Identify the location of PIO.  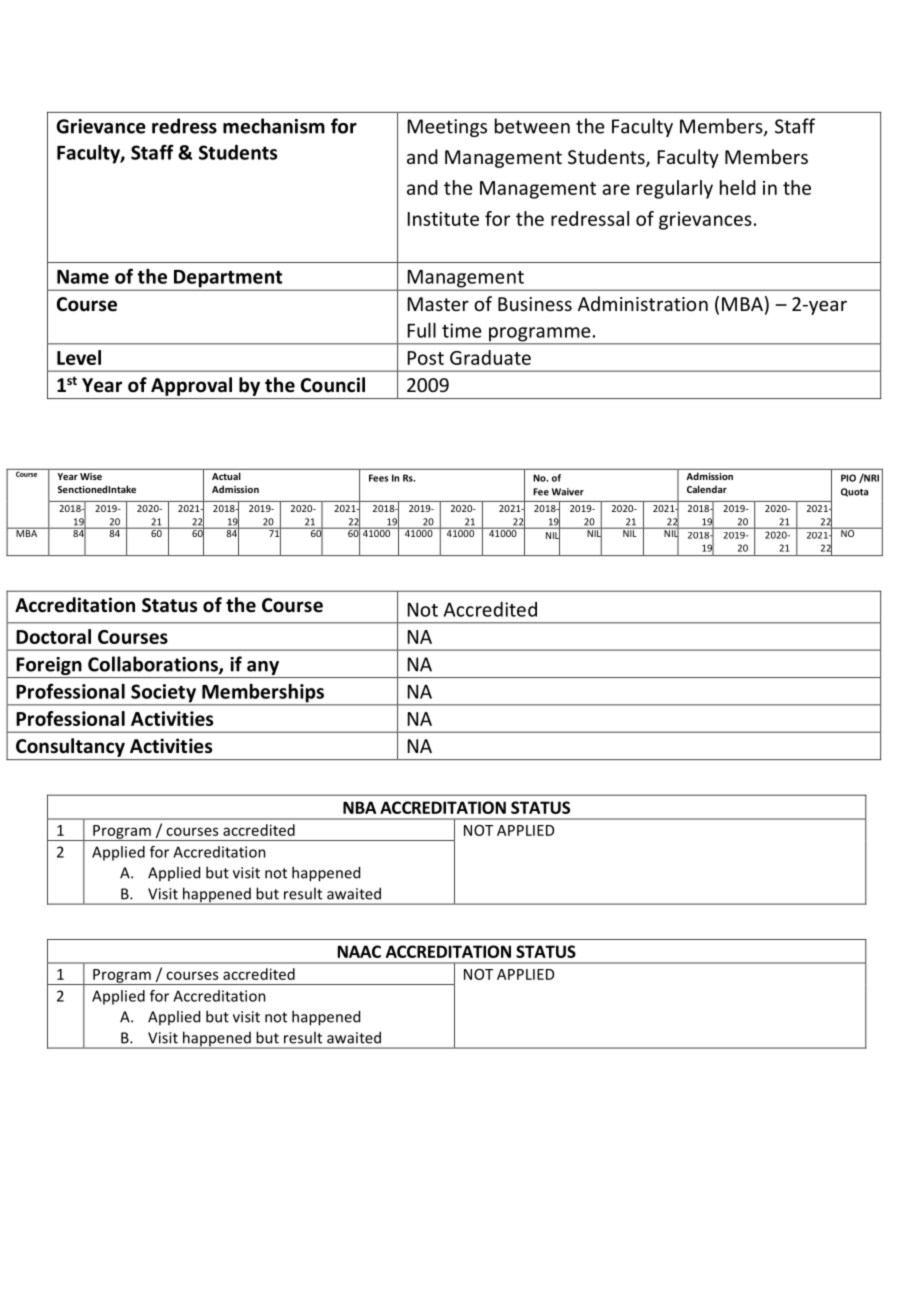
(848, 478).
